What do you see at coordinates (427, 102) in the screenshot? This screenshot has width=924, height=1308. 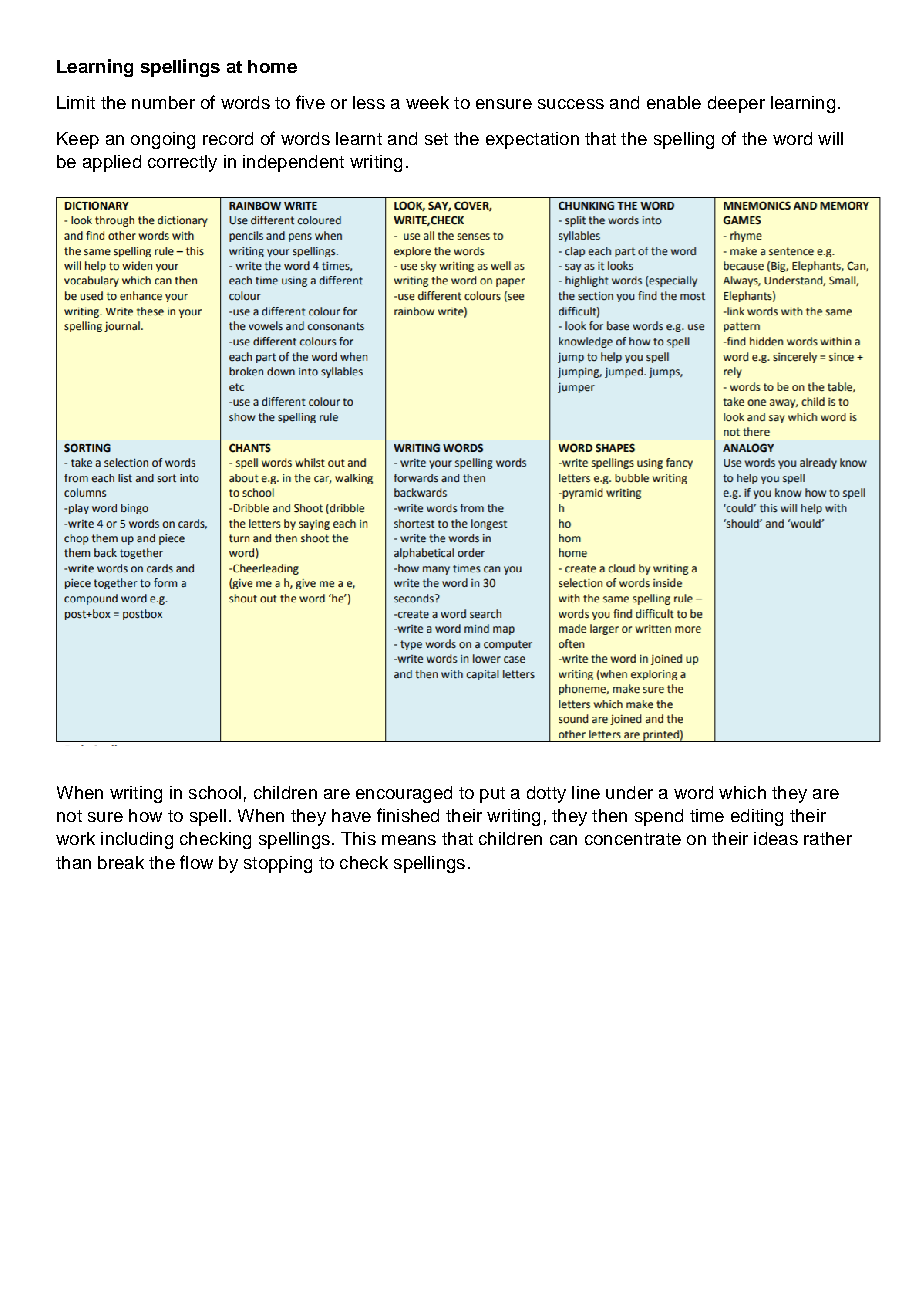 I see `week` at bounding box center [427, 102].
